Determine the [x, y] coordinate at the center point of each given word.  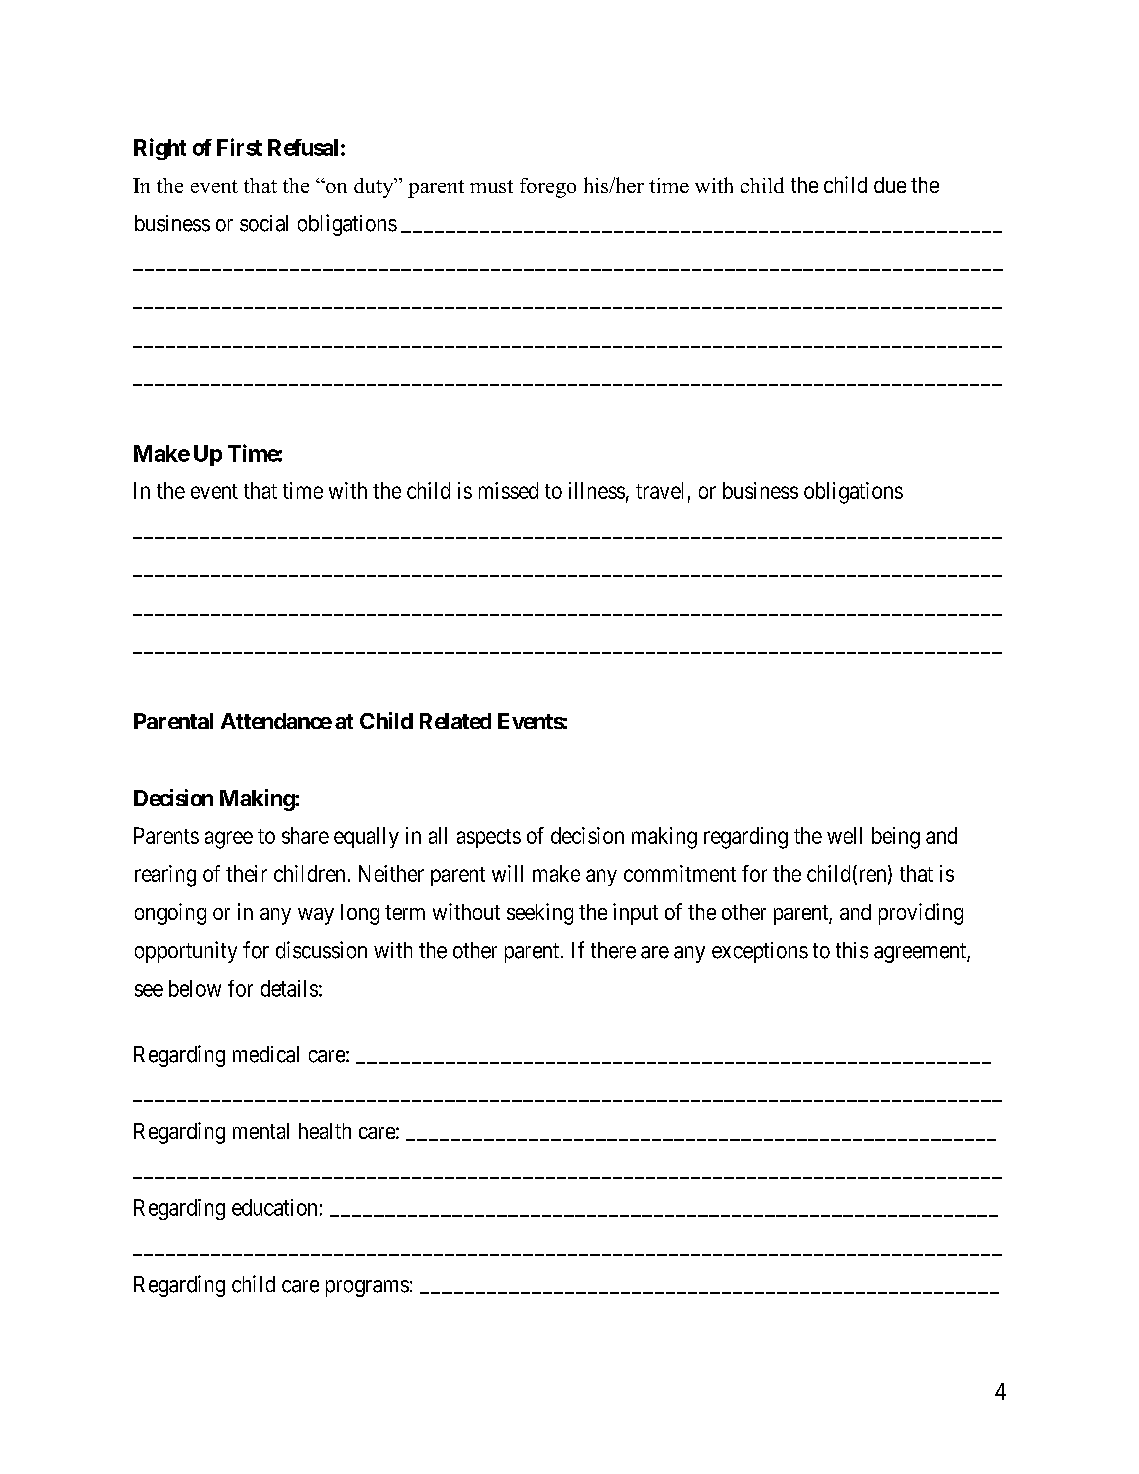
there [613, 950]
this [852, 950]
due [890, 185]
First [239, 147]
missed [508, 490]
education [274, 1207]
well [844, 835]
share [305, 835]
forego [548, 188]
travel [659, 490]
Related [455, 721]
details [289, 988]
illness [597, 490]
